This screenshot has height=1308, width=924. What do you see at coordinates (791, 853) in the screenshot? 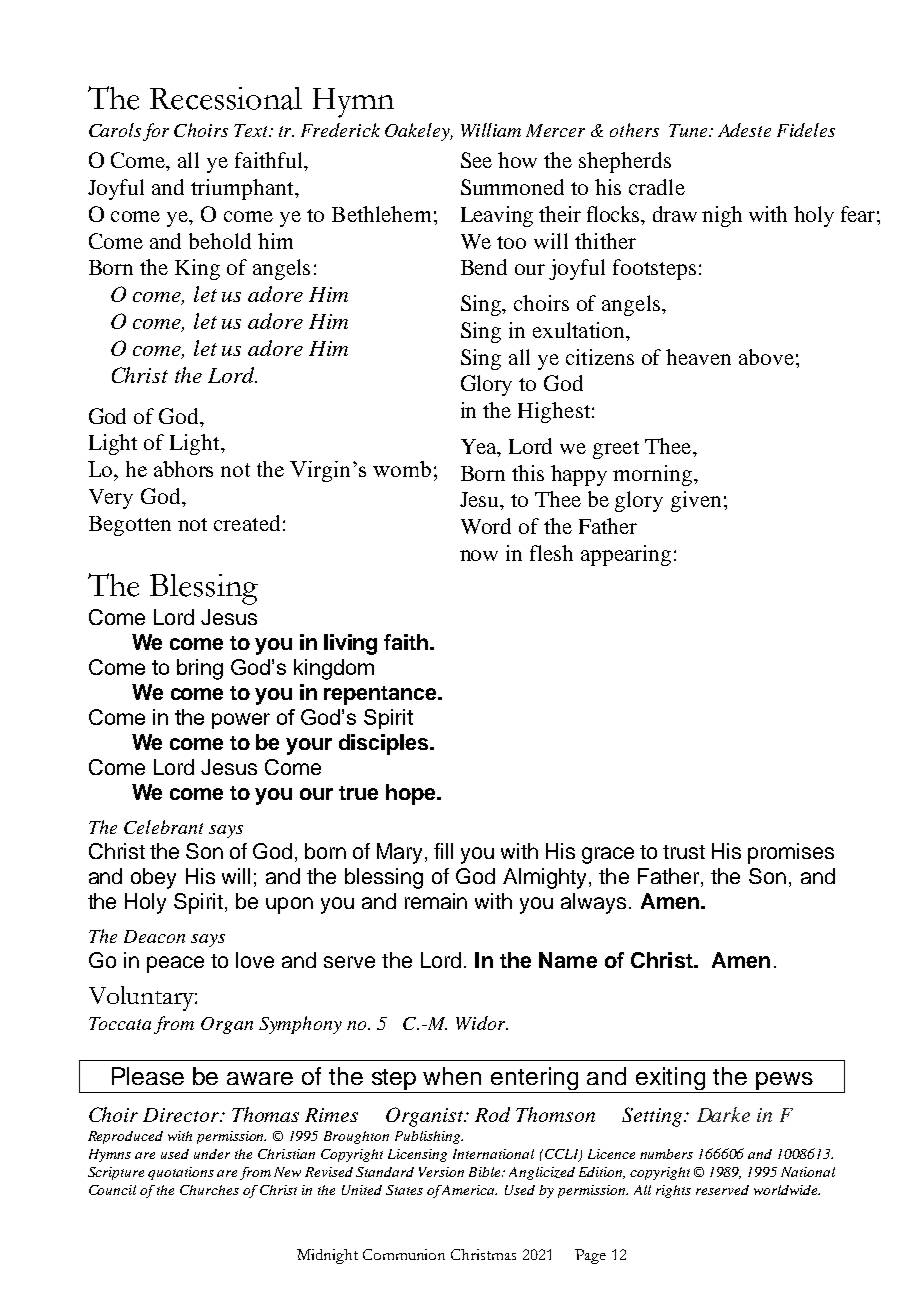
I see `promises` at bounding box center [791, 853].
